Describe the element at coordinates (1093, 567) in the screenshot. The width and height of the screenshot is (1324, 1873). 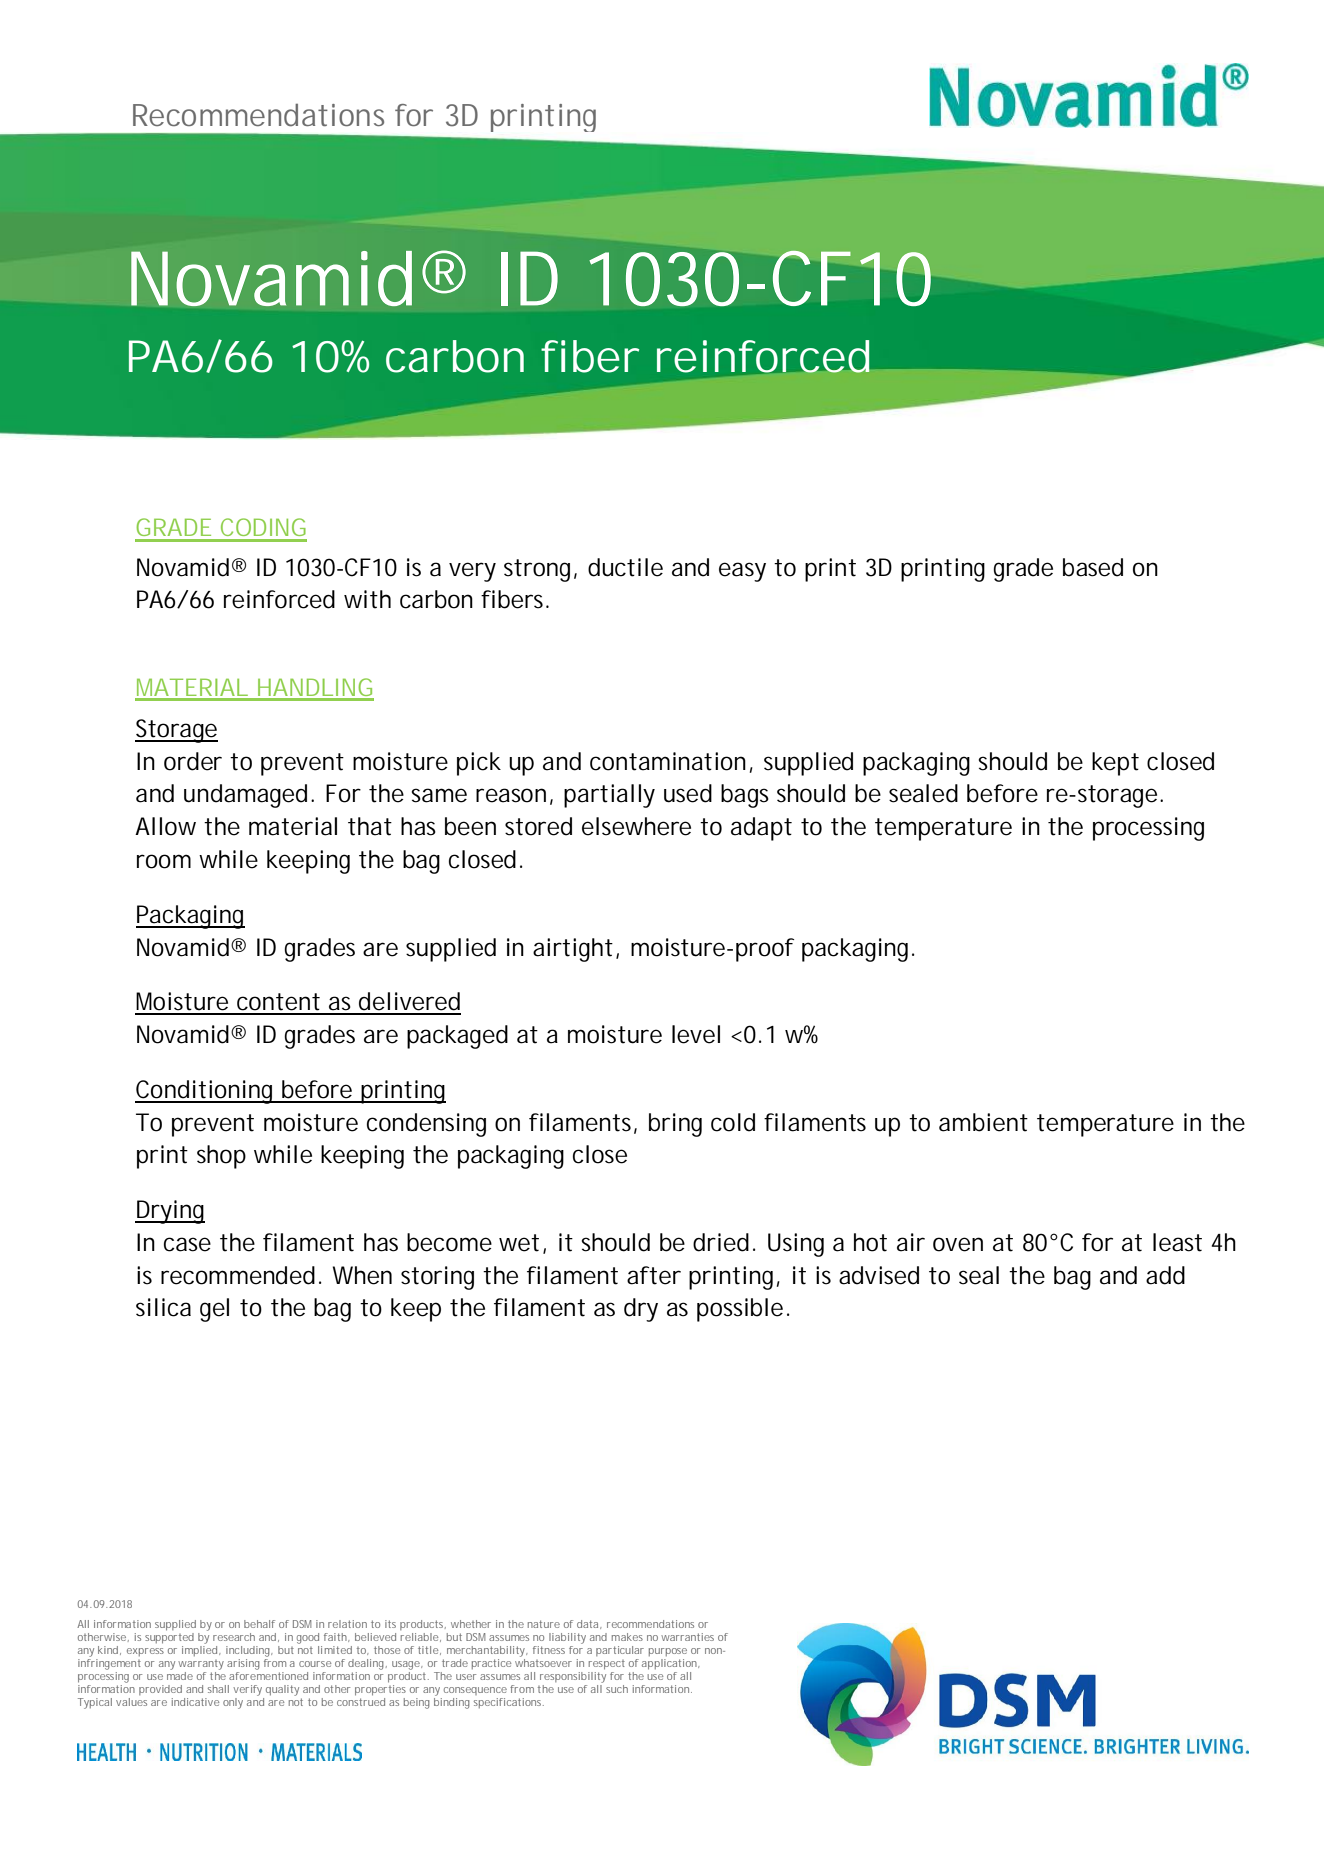
I see `based` at that location.
